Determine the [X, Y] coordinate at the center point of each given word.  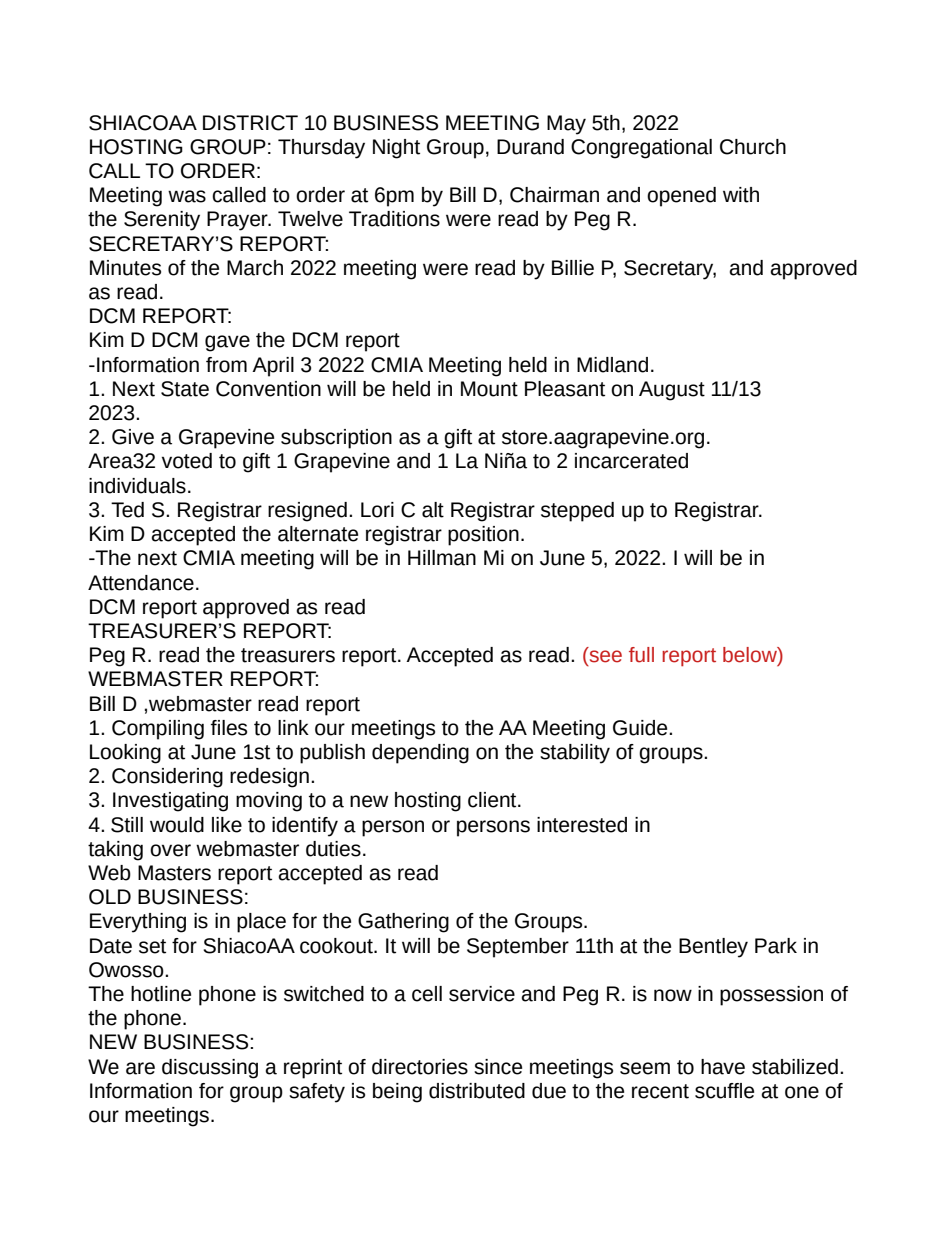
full [641, 655]
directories [420, 1067]
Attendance [141, 583]
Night [396, 149]
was [187, 196]
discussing [210, 1069]
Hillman [442, 558]
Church [753, 147]
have [723, 1067]
